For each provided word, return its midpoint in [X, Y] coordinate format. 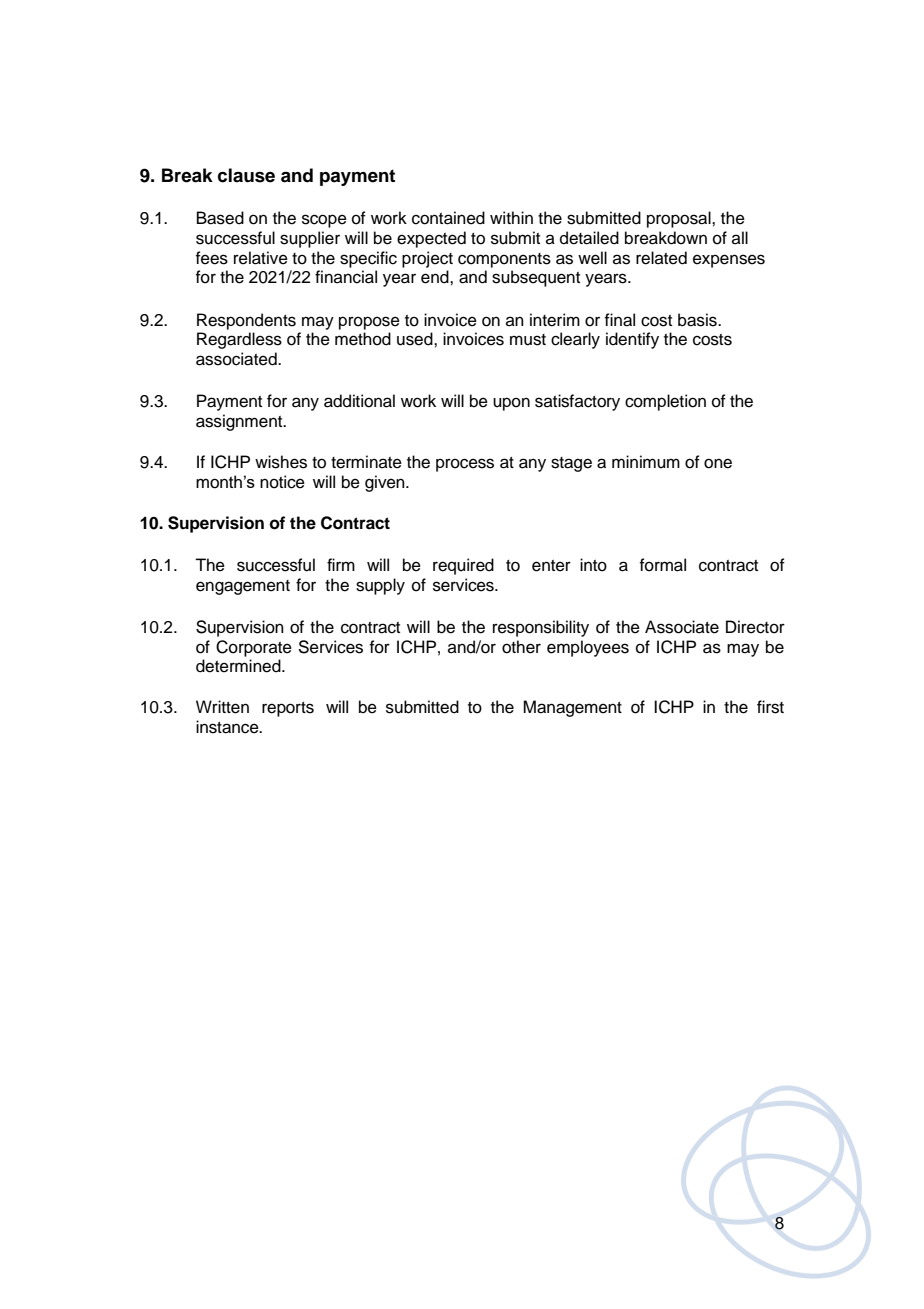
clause [246, 175]
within [511, 217]
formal [662, 565]
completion [665, 402]
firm [341, 564]
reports [288, 709]
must [528, 340]
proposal [680, 219]
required [463, 566]
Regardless [239, 340]
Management [572, 708]
